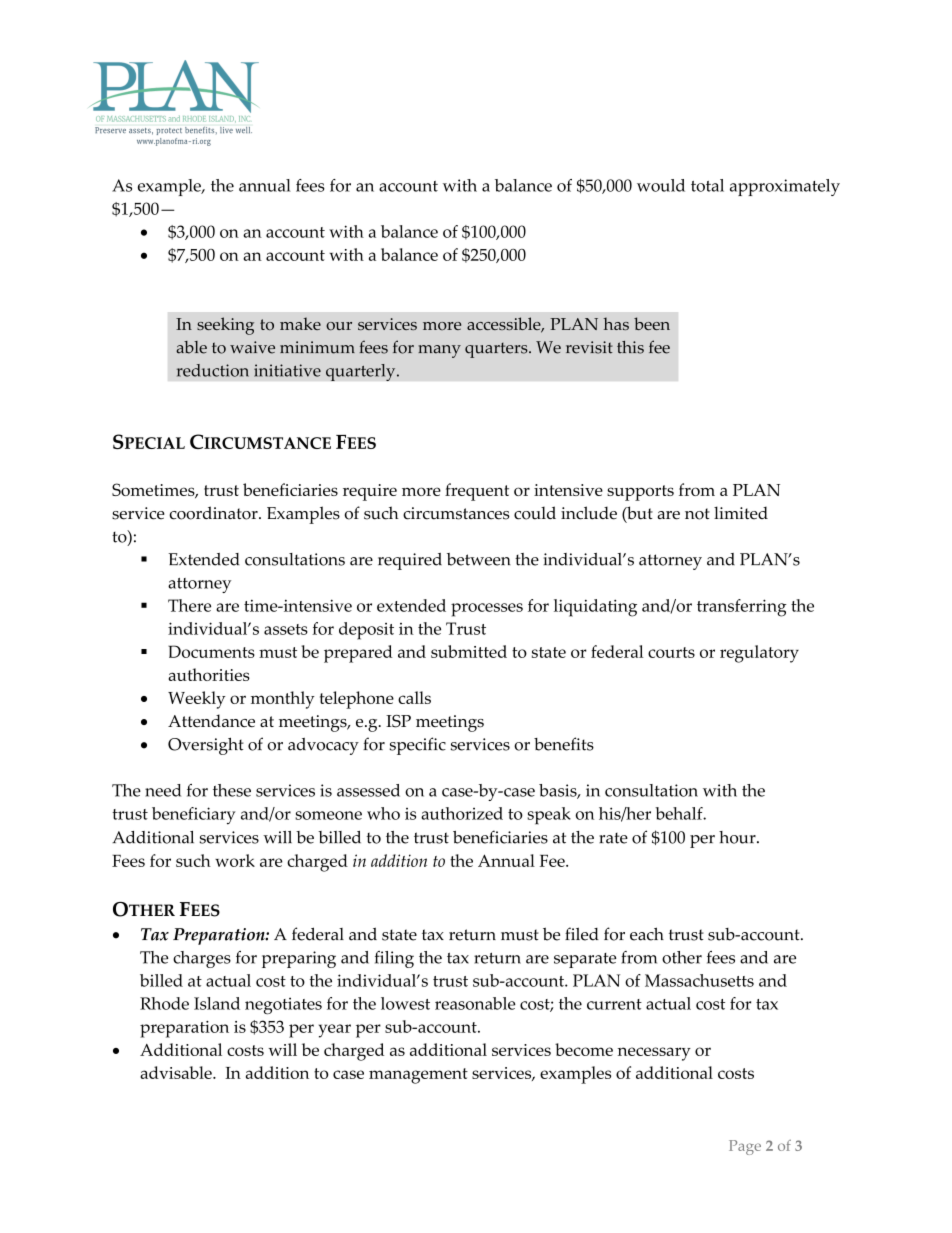  Describe the element at coordinates (209, 674) in the page. I see `authorities` at that location.
